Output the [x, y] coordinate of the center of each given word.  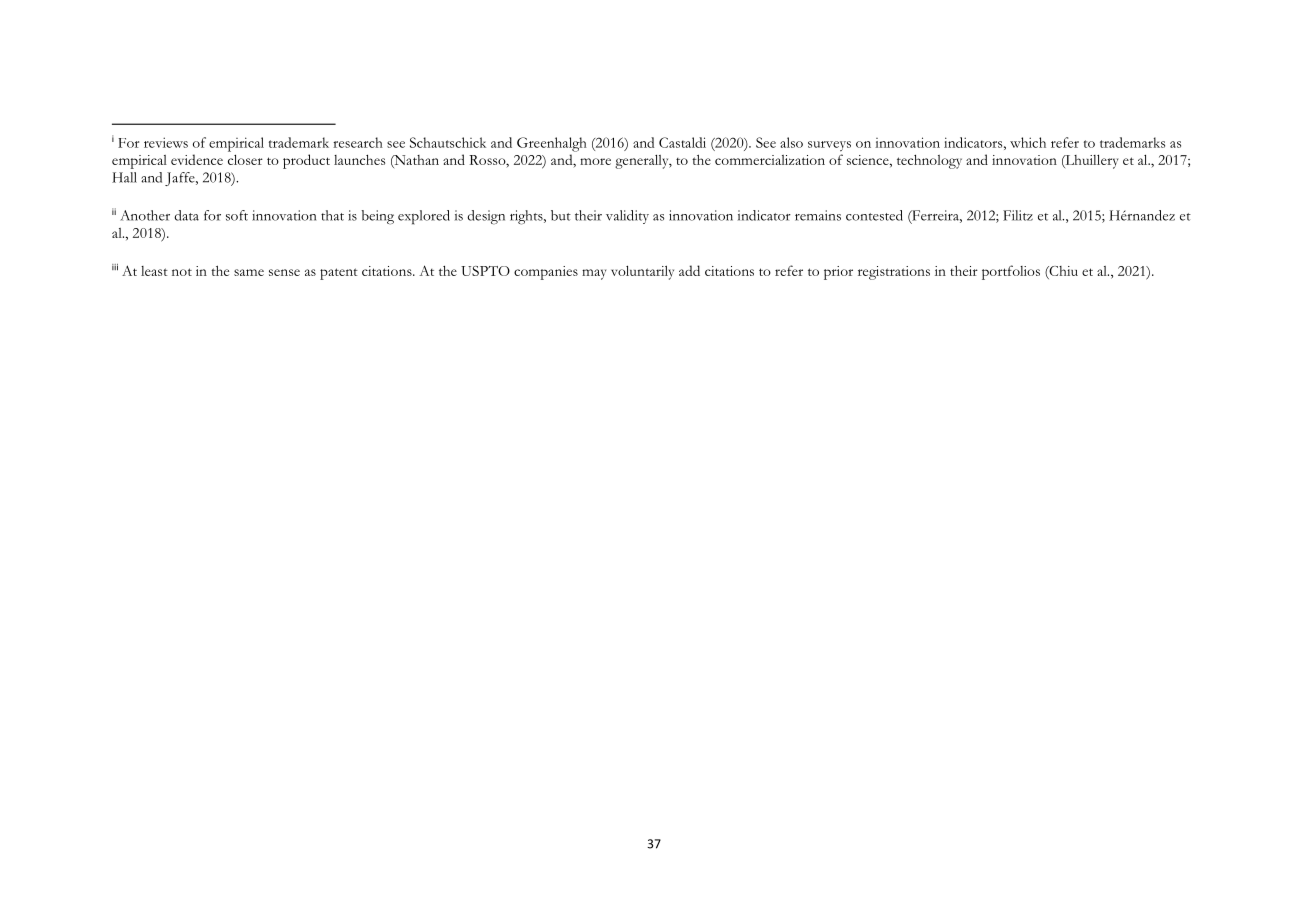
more [595, 161]
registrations [894, 273]
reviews [166, 142]
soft [237, 215]
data [186, 215]
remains [818, 215]
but [561, 215]
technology [929, 162]
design [486, 217]
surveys [829, 146]
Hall [124, 177]
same [249, 272]
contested [874, 215]
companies [546, 273]
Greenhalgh [552, 144]
